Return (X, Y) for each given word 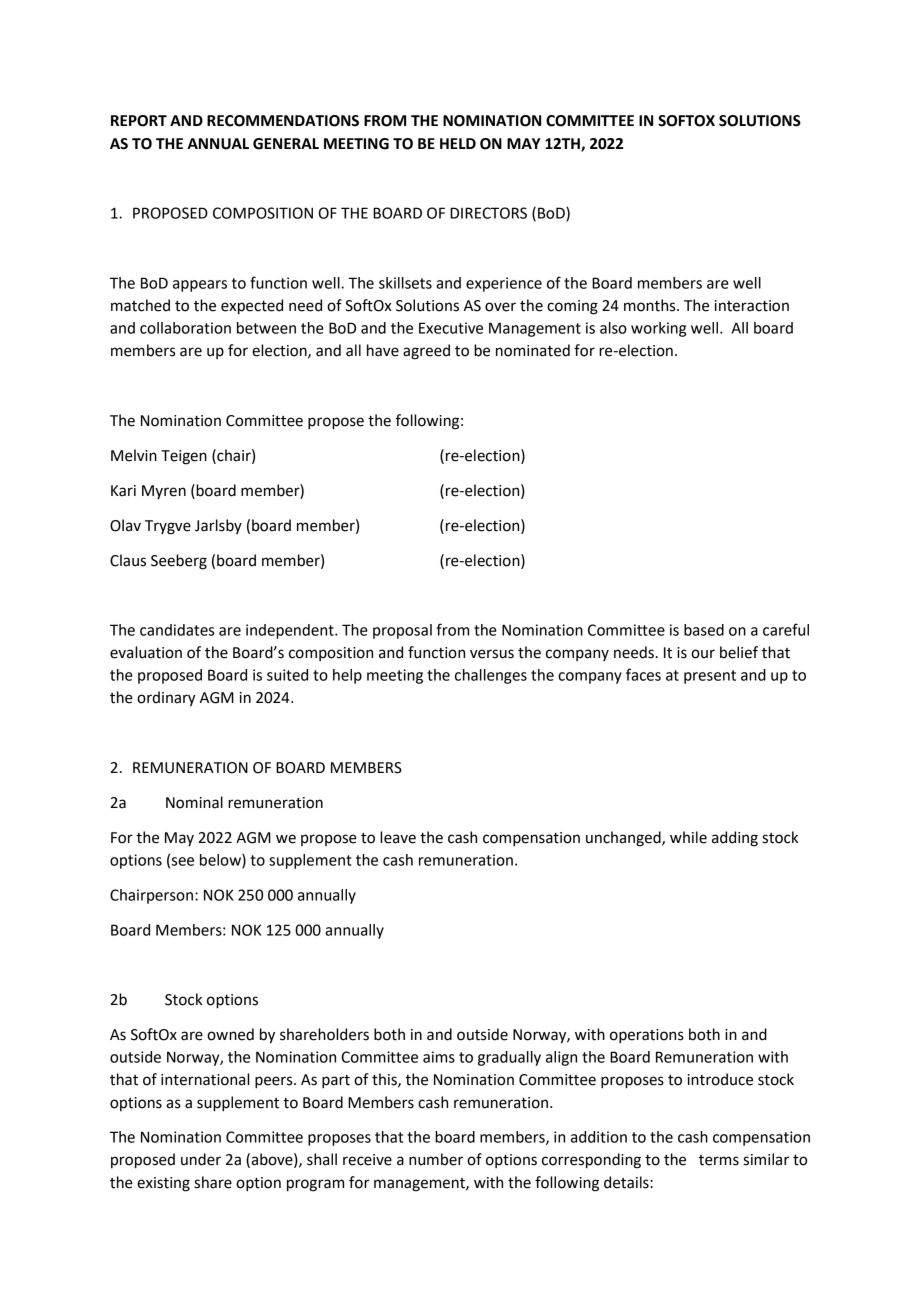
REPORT (139, 121)
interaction (752, 306)
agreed (426, 352)
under (201, 1159)
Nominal (194, 802)
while (688, 837)
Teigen (184, 457)
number (436, 1159)
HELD (458, 143)
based (704, 630)
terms (719, 1160)
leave (398, 837)
